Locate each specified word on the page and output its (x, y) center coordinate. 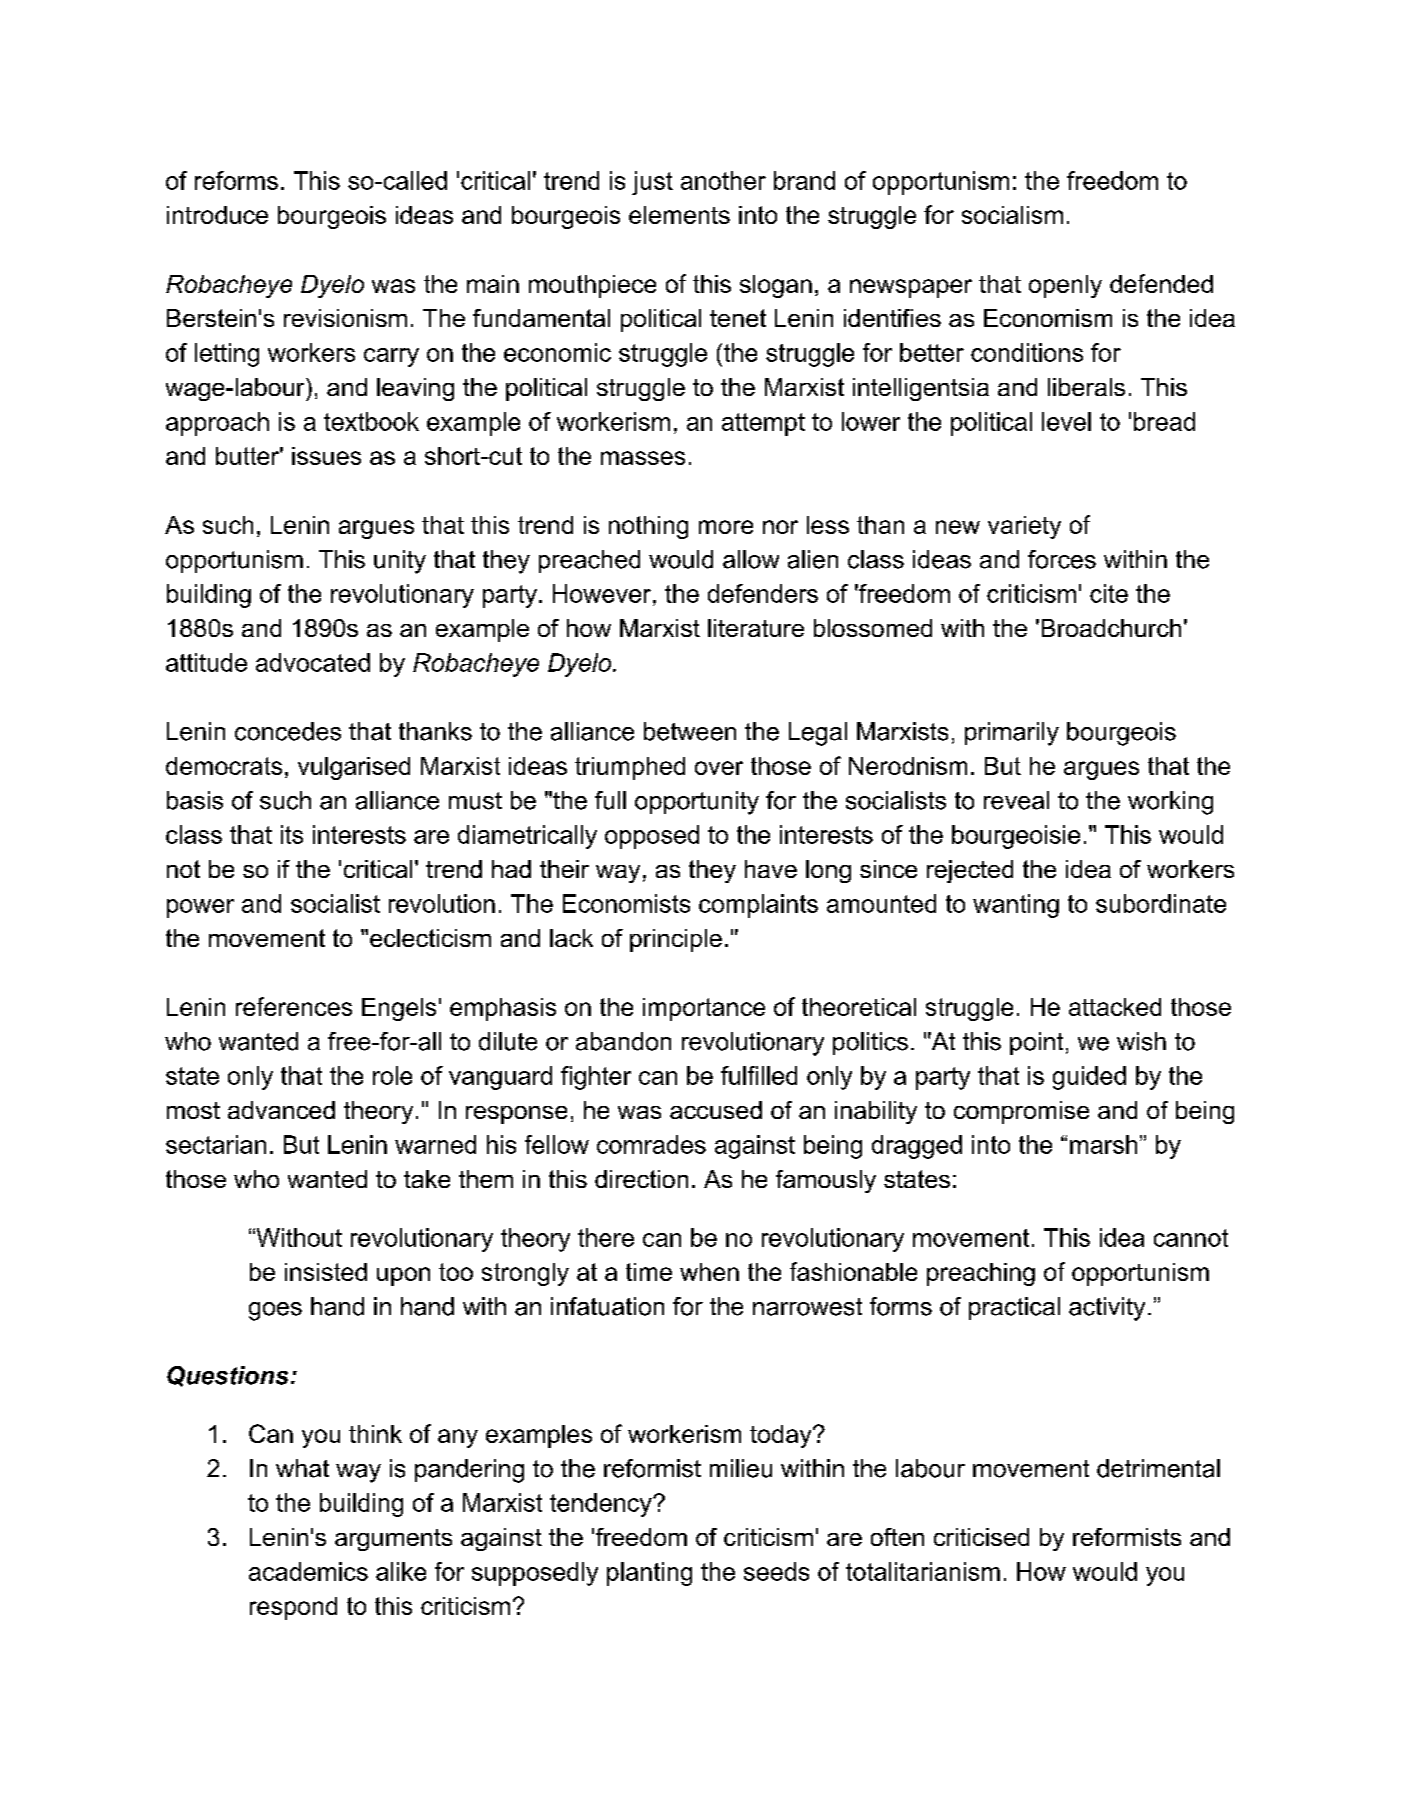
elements (679, 215)
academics (308, 1571)
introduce (217, 215)
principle (676, 940)
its (292, 834)
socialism (1012, 215)
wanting (1016, 906)
